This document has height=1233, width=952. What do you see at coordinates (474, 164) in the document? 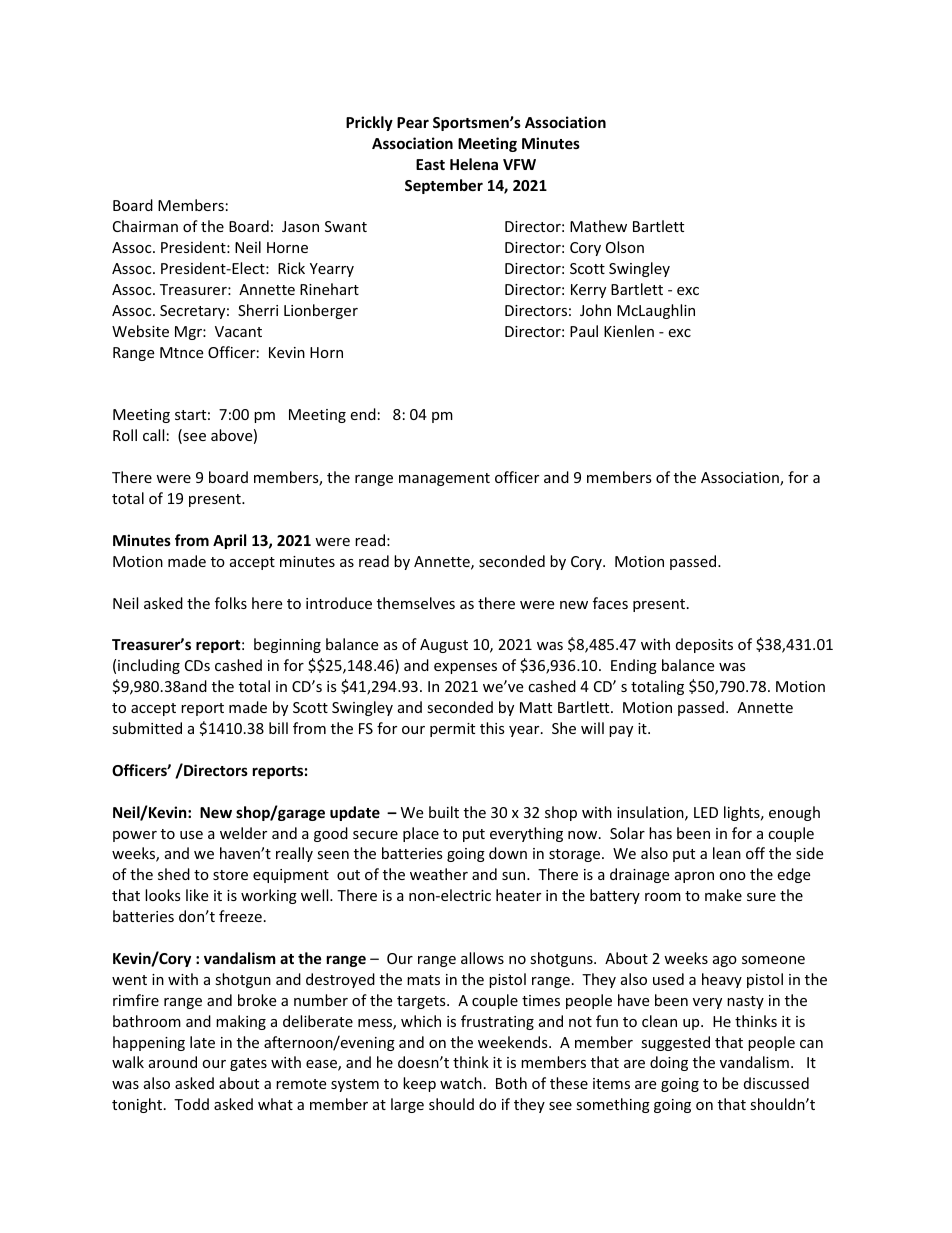
I see `Helena` at bounding box center [474, 164].
